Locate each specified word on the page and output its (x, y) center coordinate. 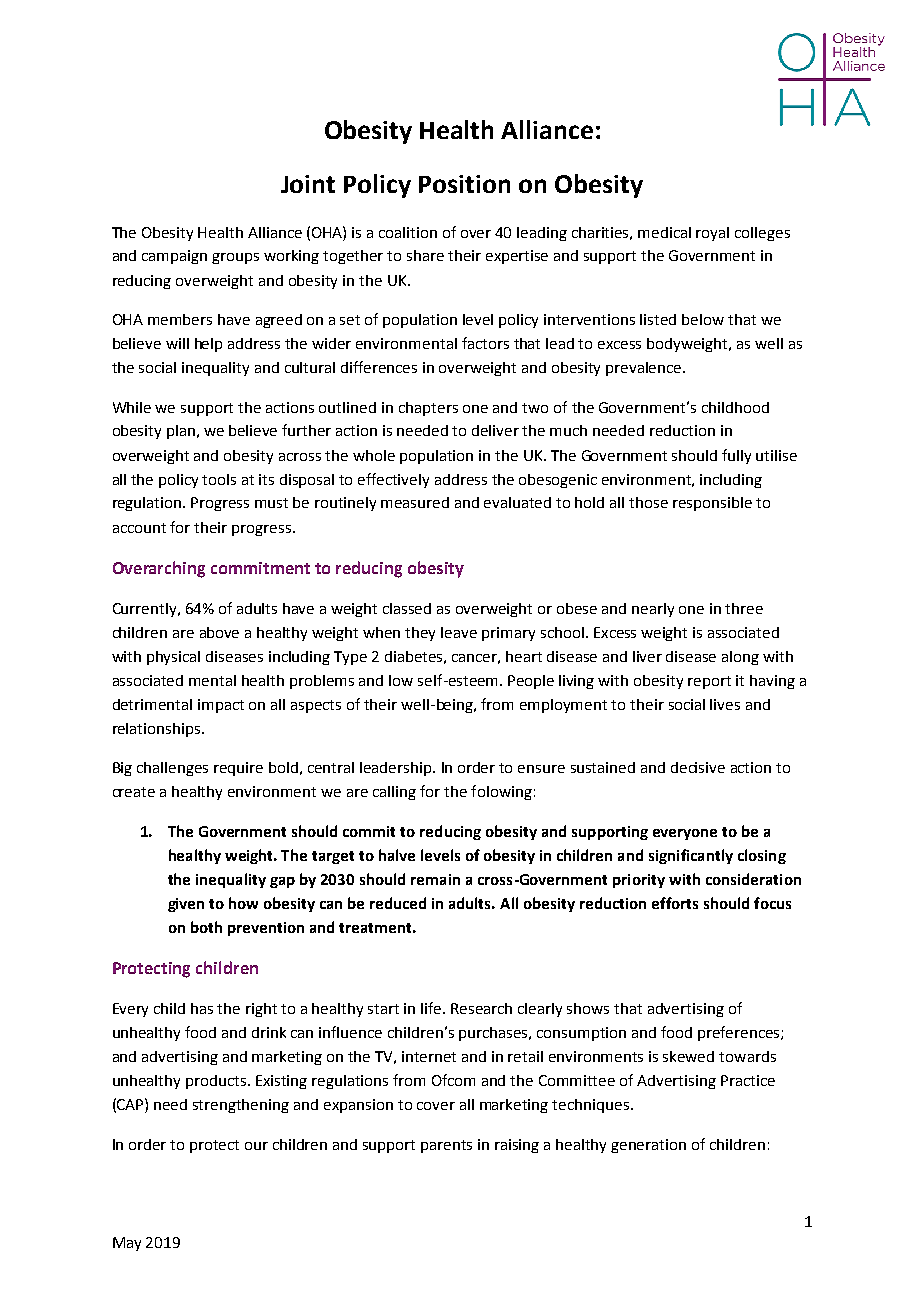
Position (464, 184)
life (433, 1008)
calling (394, 793)
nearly (653, 610)
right (261, 1010)
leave (459, 632)
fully (736, 456)
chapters (428, 409)
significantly (691, 856)
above (219, 632)
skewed (688, 1056)
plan (182, 432)
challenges (172, 769)
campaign (174, 257)
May (127, 1244)
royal (712, 234)
